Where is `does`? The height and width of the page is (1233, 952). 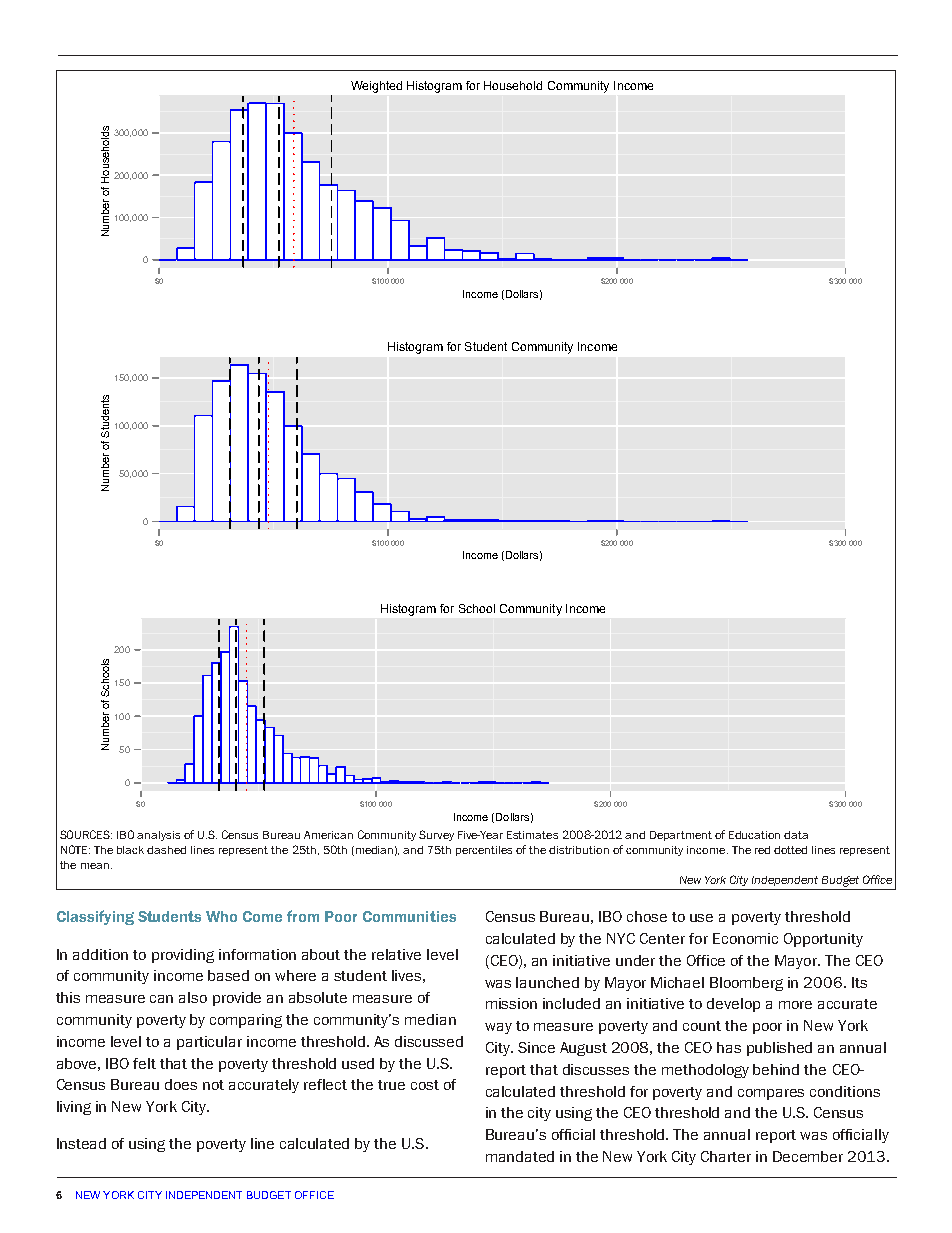 does is located at coordinates (181, 1084).
